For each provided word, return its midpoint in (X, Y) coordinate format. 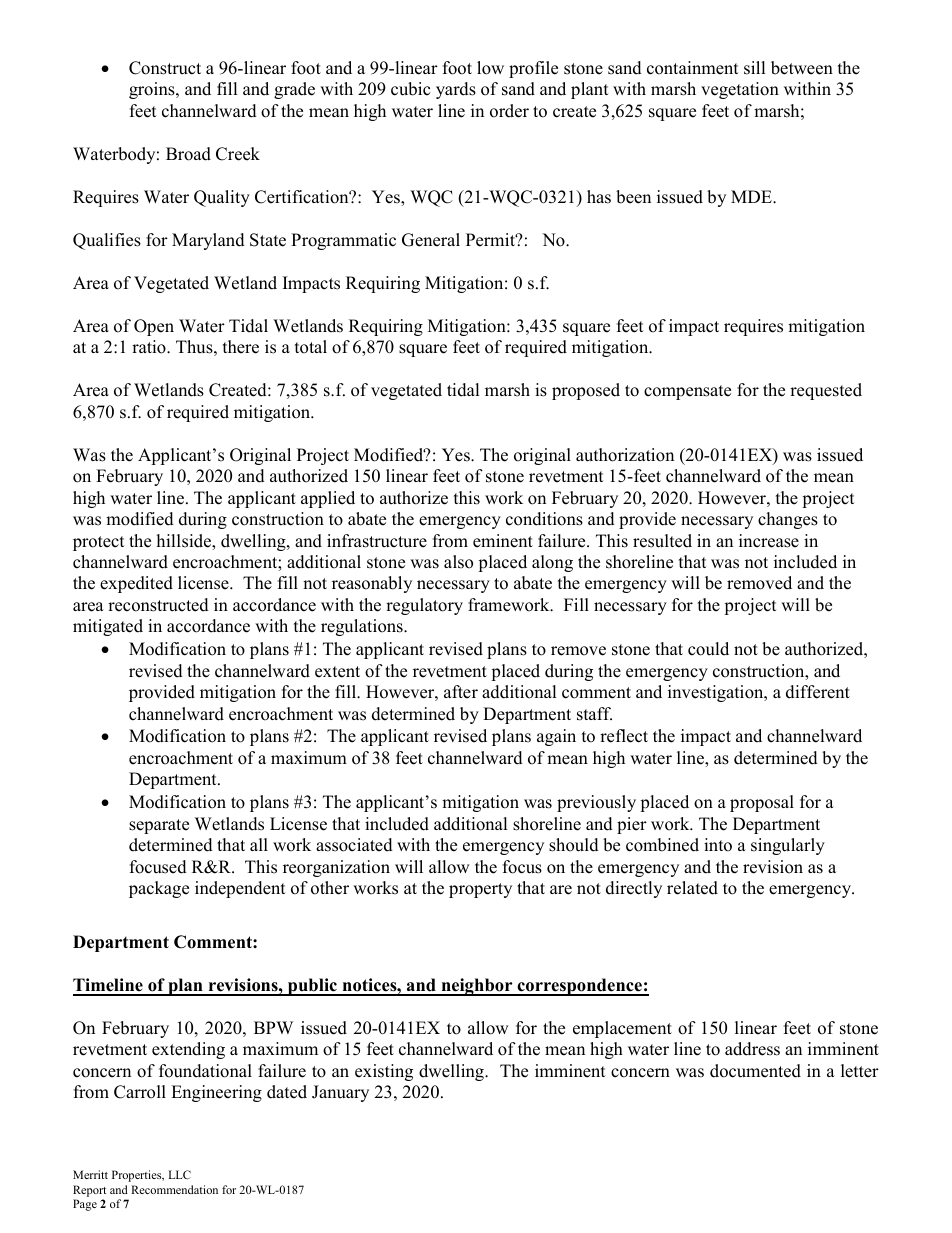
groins (153, 90)
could (708, 649)
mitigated (108, 627)
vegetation (740, 90)
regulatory (424, 606)
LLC (179, 1174)
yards (456, 90)
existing (384, 1072)
